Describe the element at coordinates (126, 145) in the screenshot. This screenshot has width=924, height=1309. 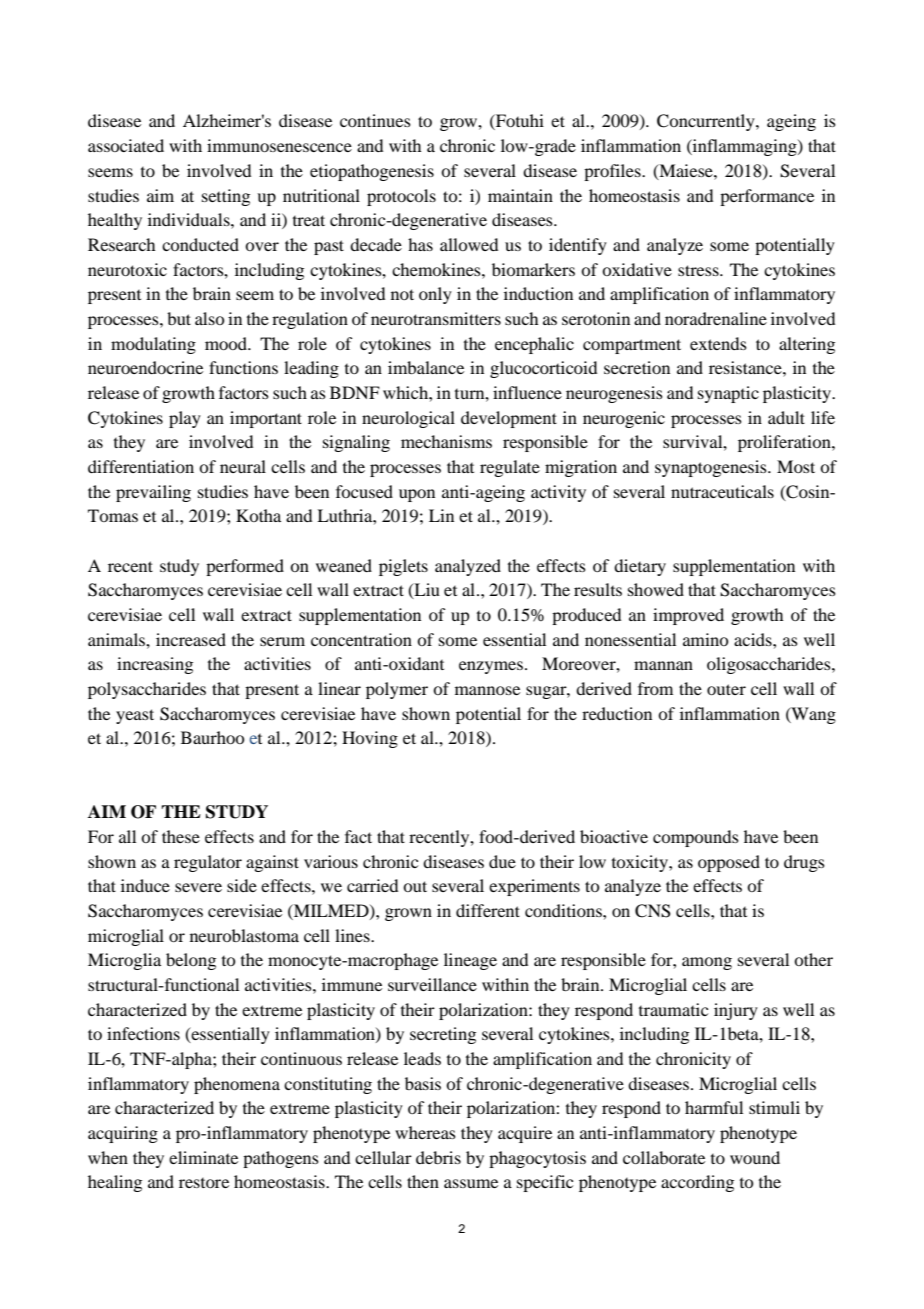
I see `associated` at that location.
